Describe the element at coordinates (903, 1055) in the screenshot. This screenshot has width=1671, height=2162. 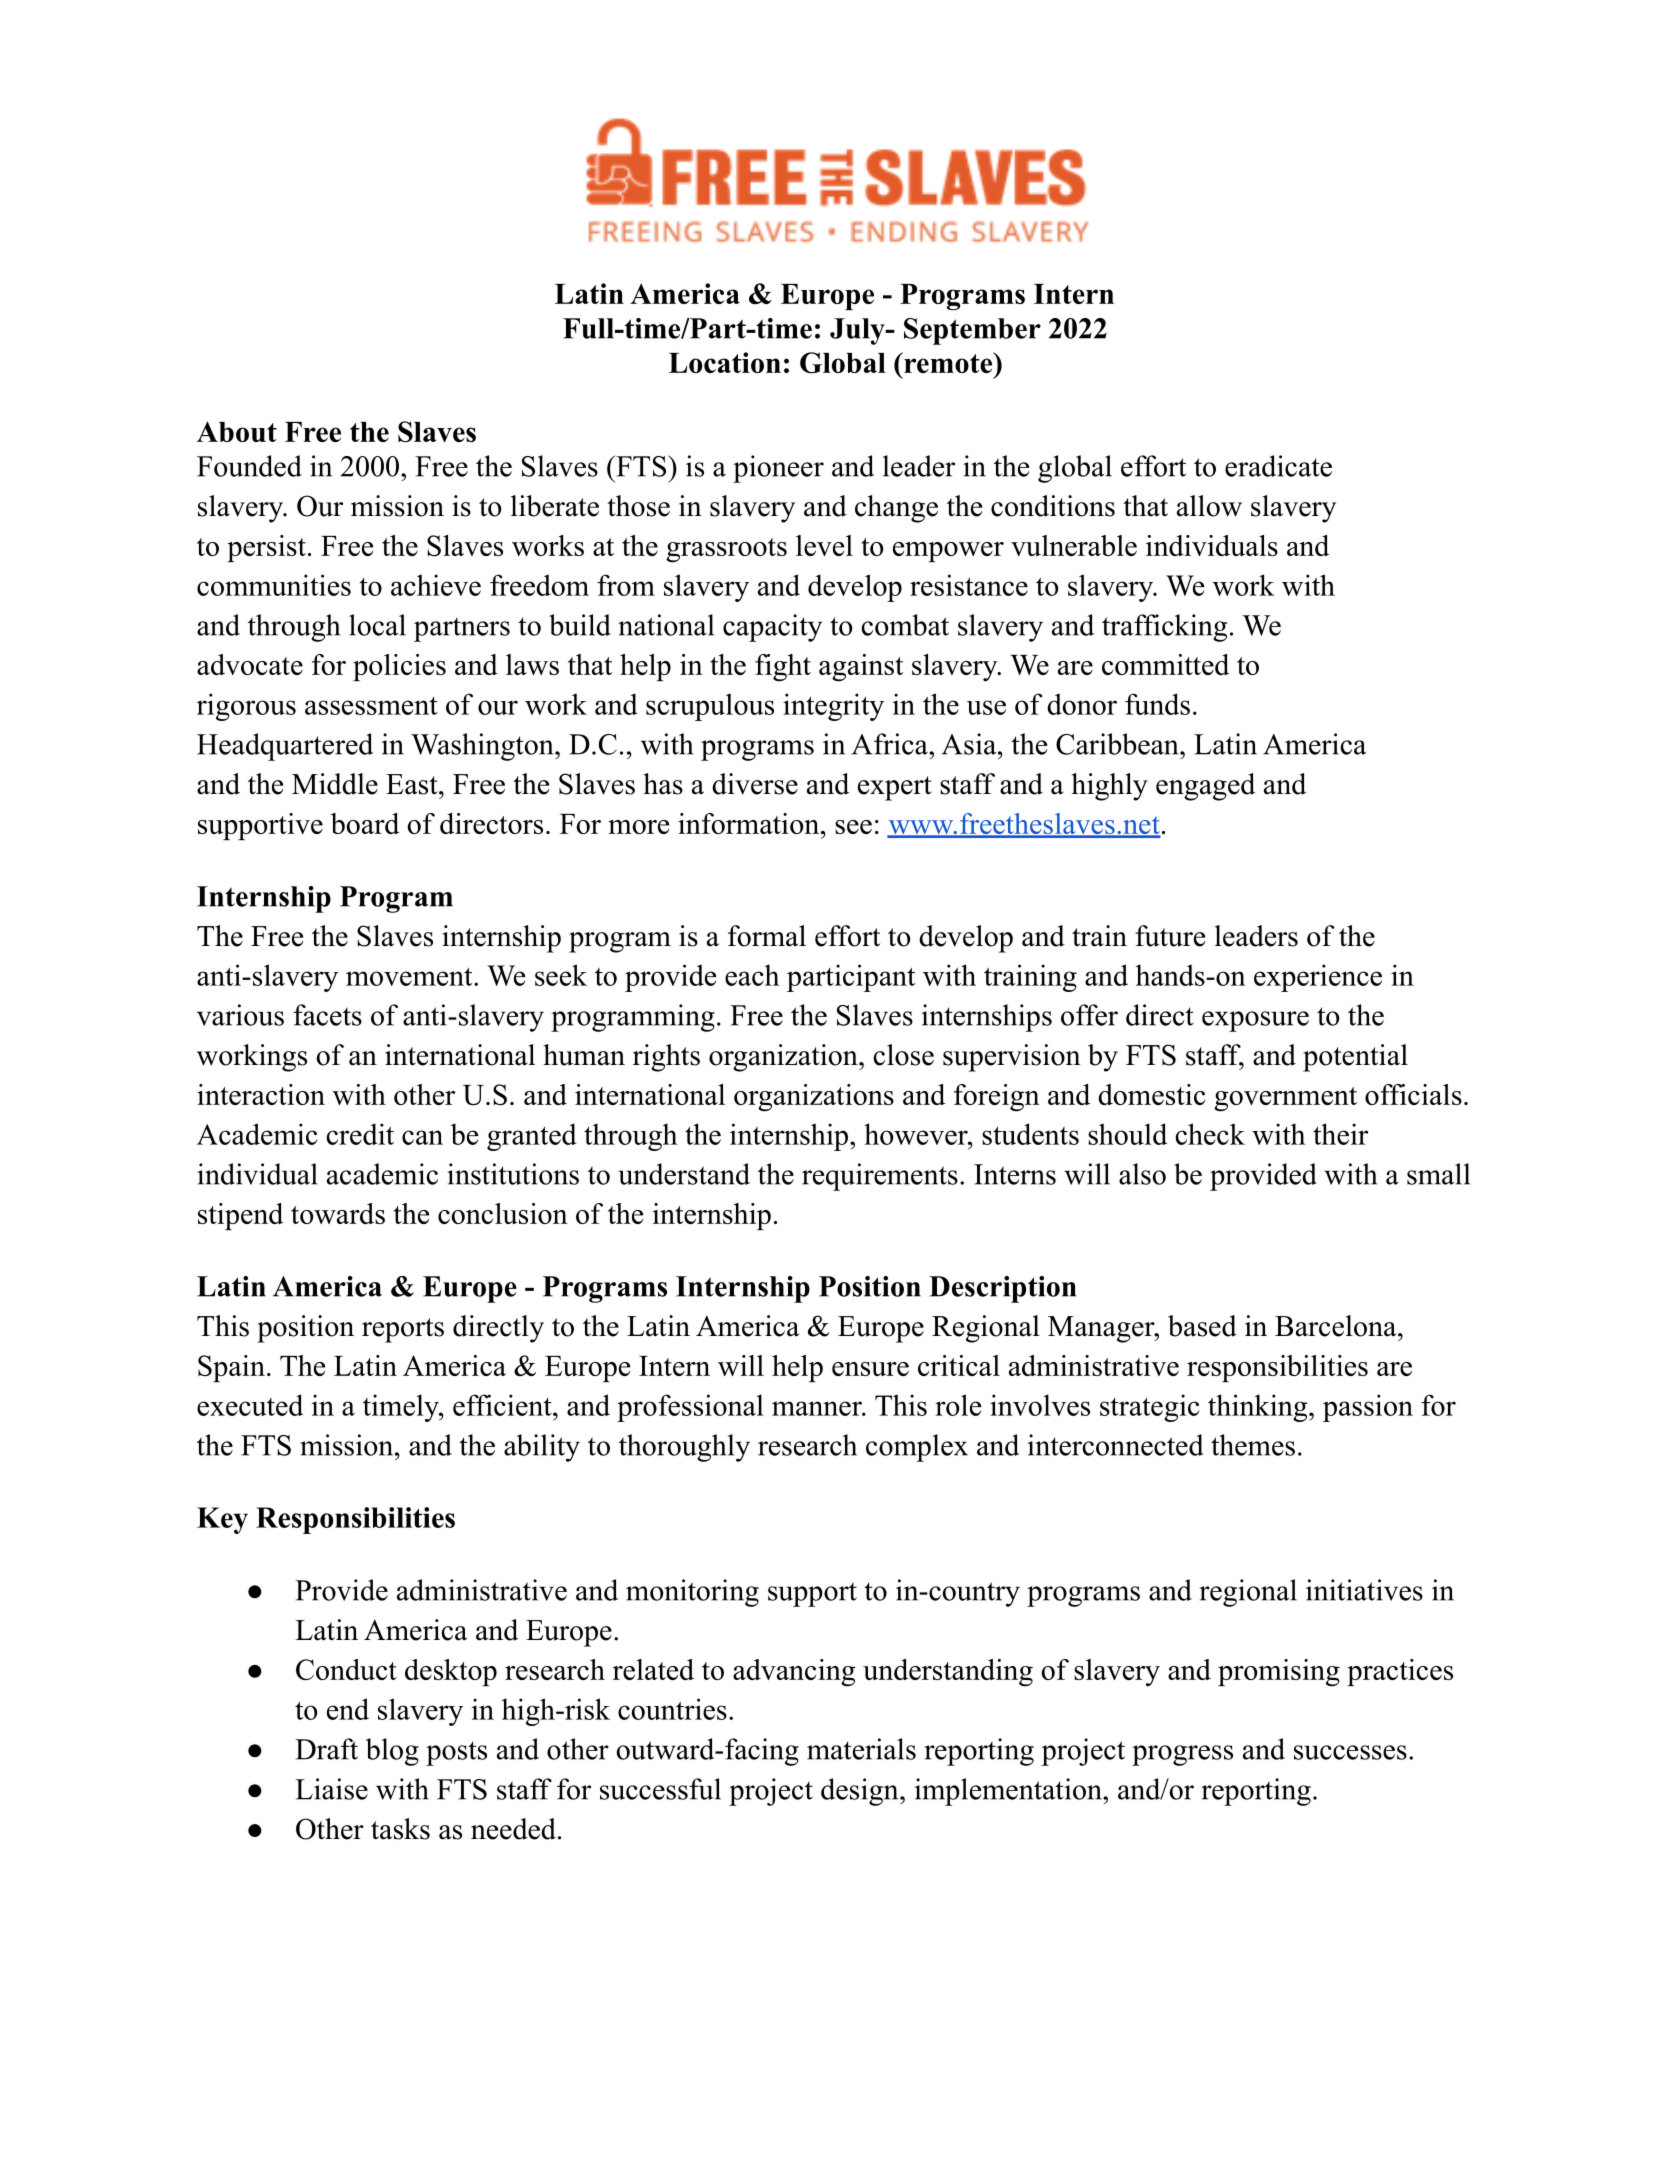
I see `close` at that location.
